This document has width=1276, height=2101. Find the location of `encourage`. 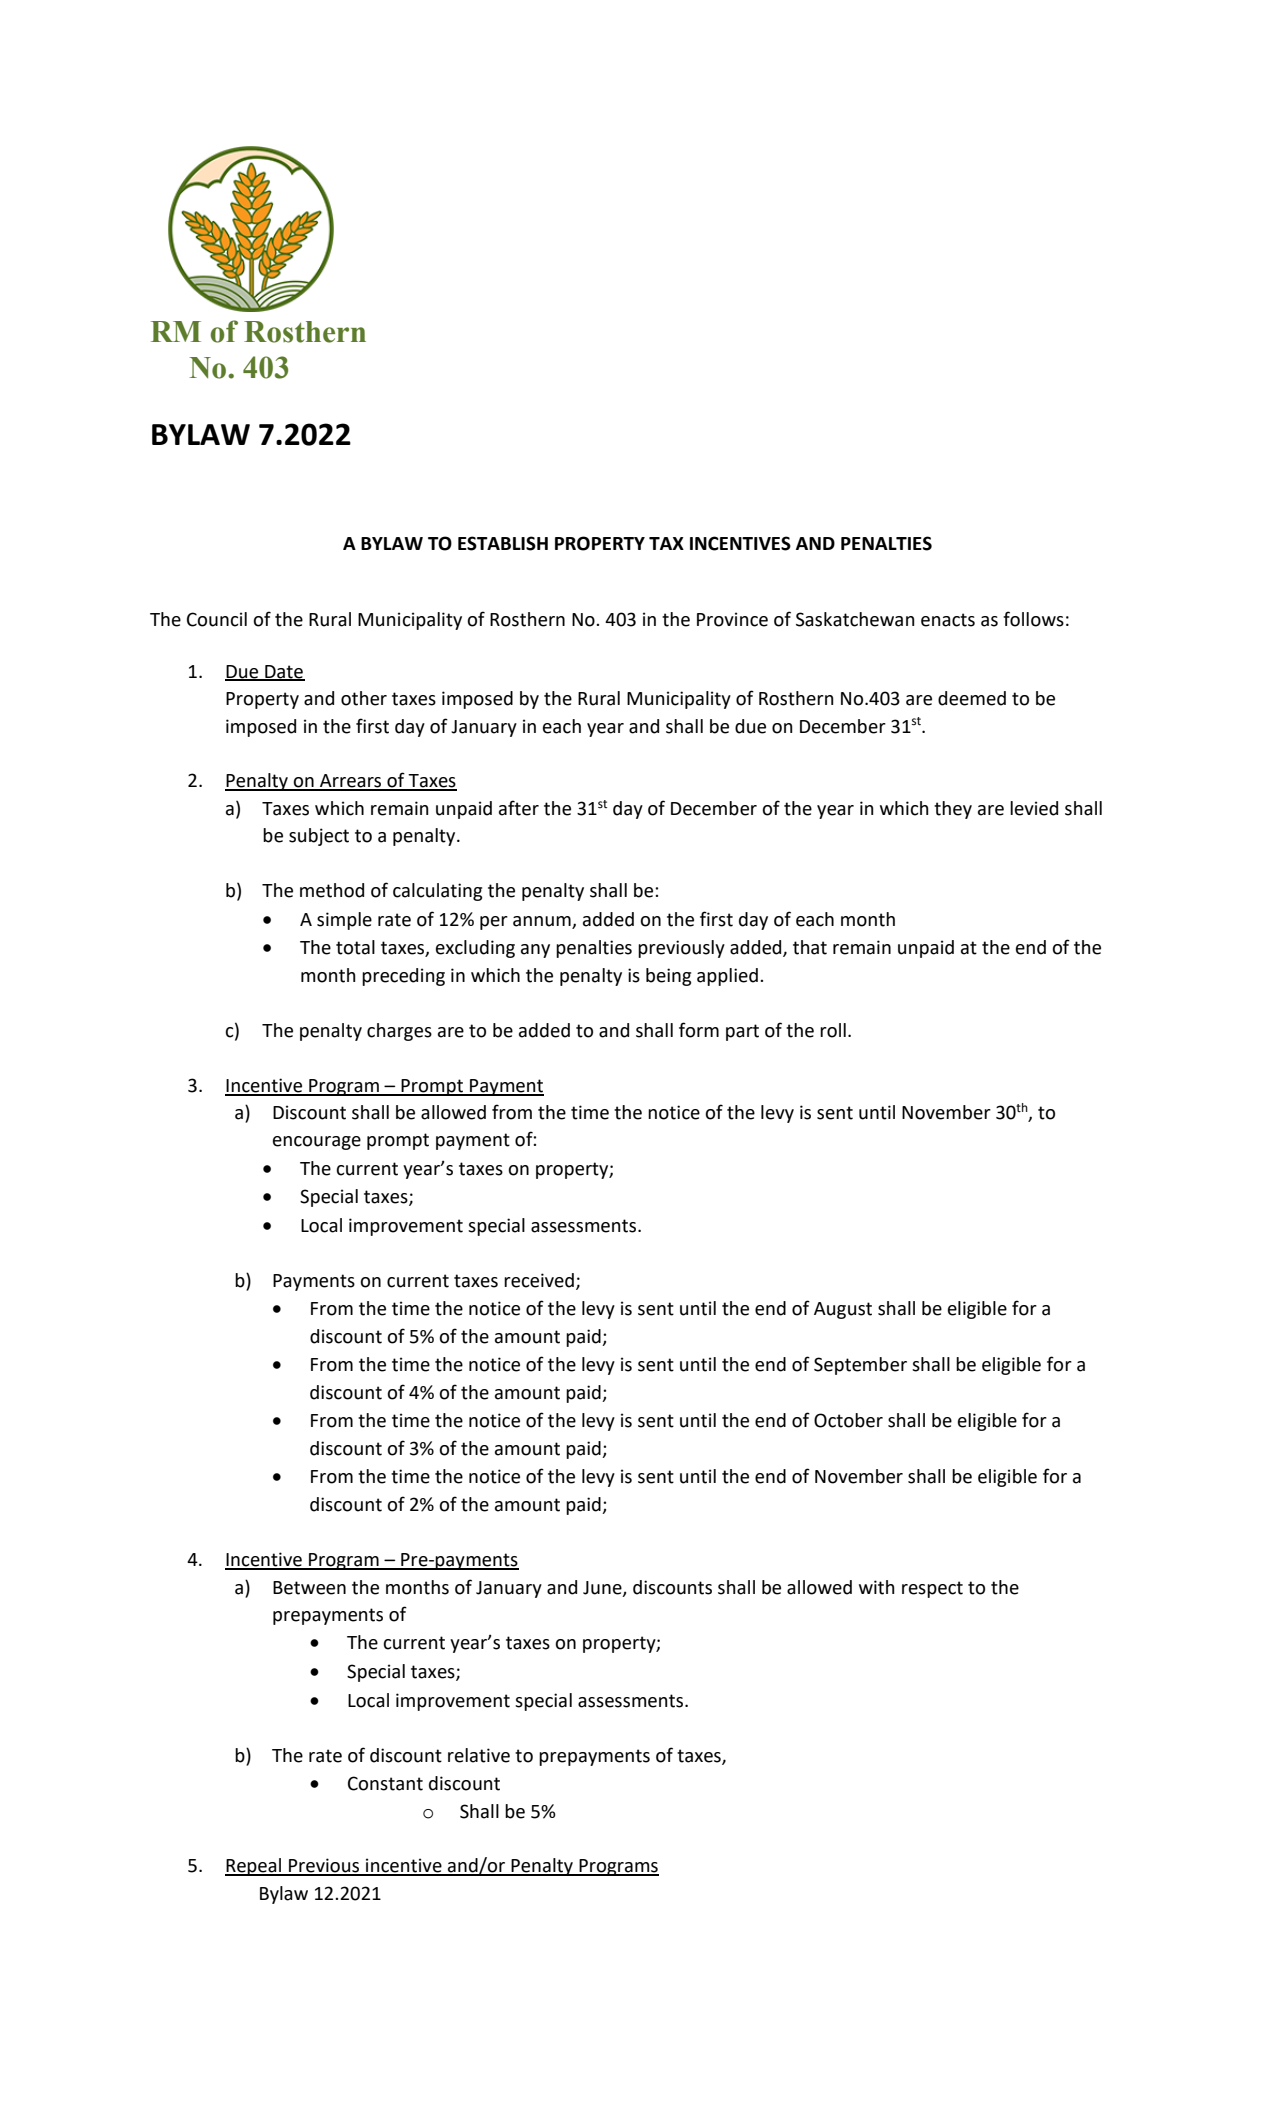

encourage is located at coordinates (317, 1143).
